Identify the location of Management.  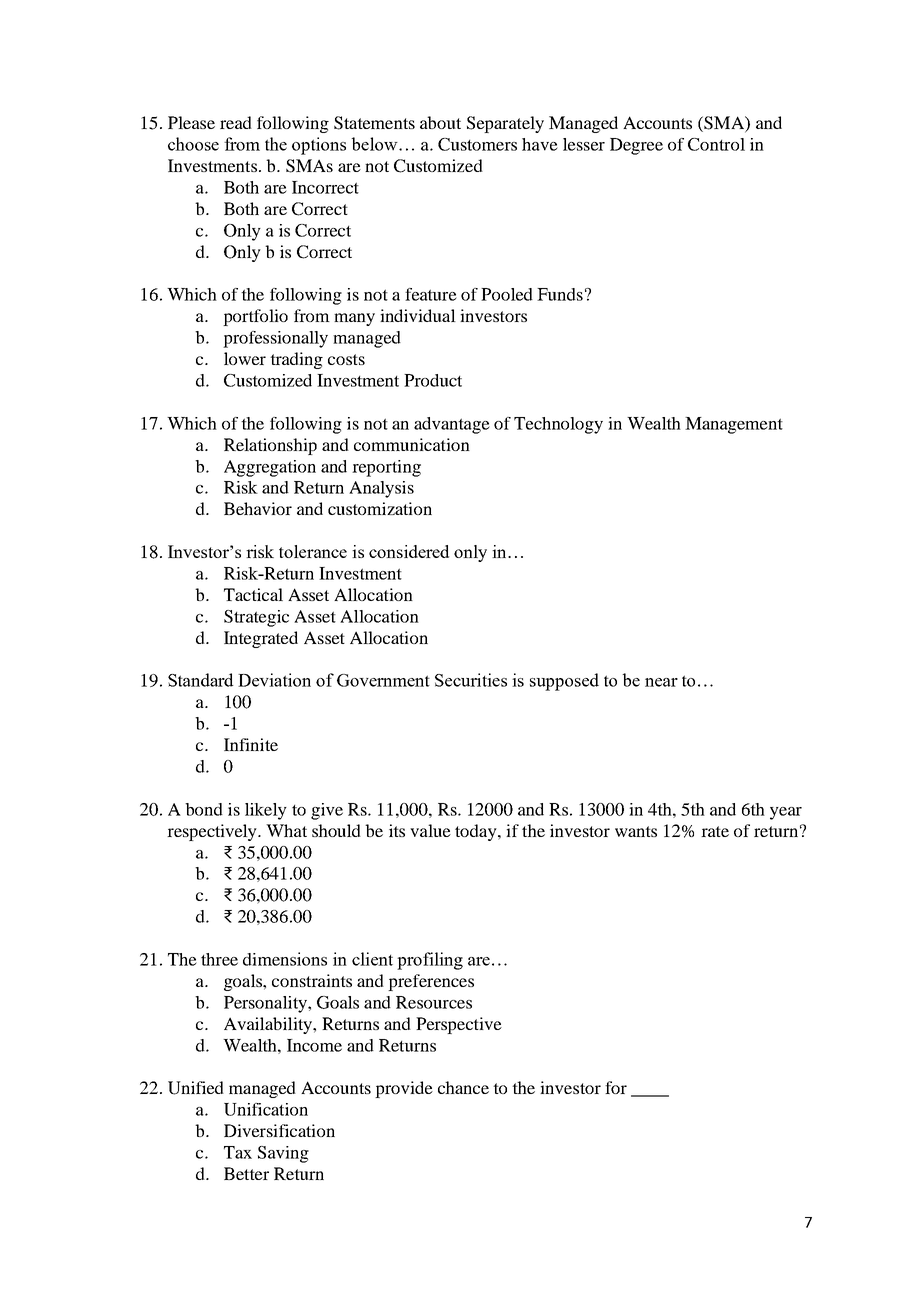
(734, 425).
